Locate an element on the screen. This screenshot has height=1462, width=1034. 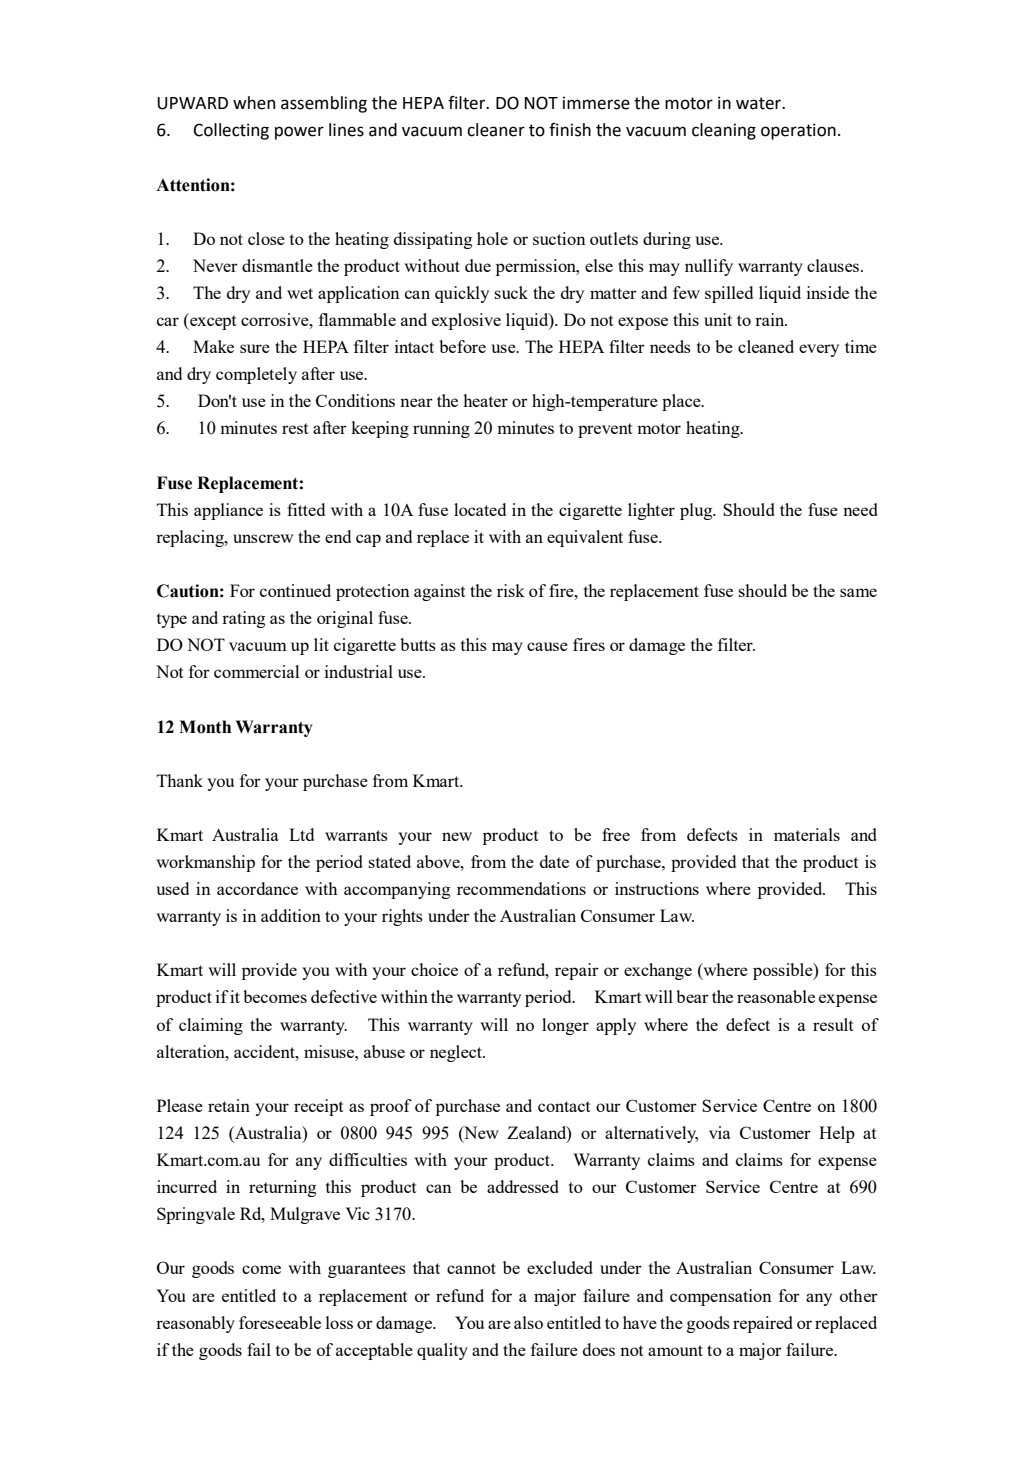
Month is located at coordinates (205, 727).
